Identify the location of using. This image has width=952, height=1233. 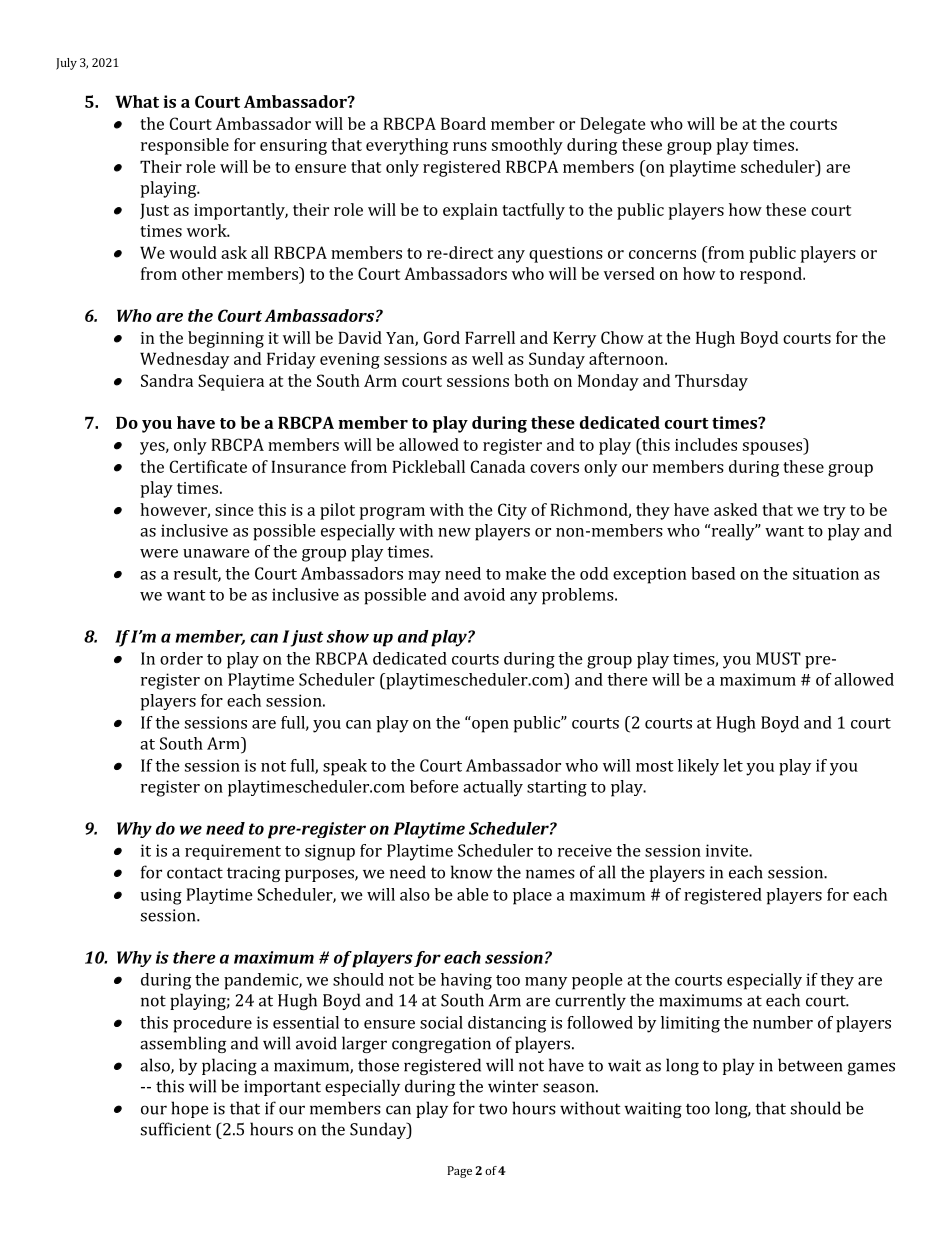
(161, 896).
